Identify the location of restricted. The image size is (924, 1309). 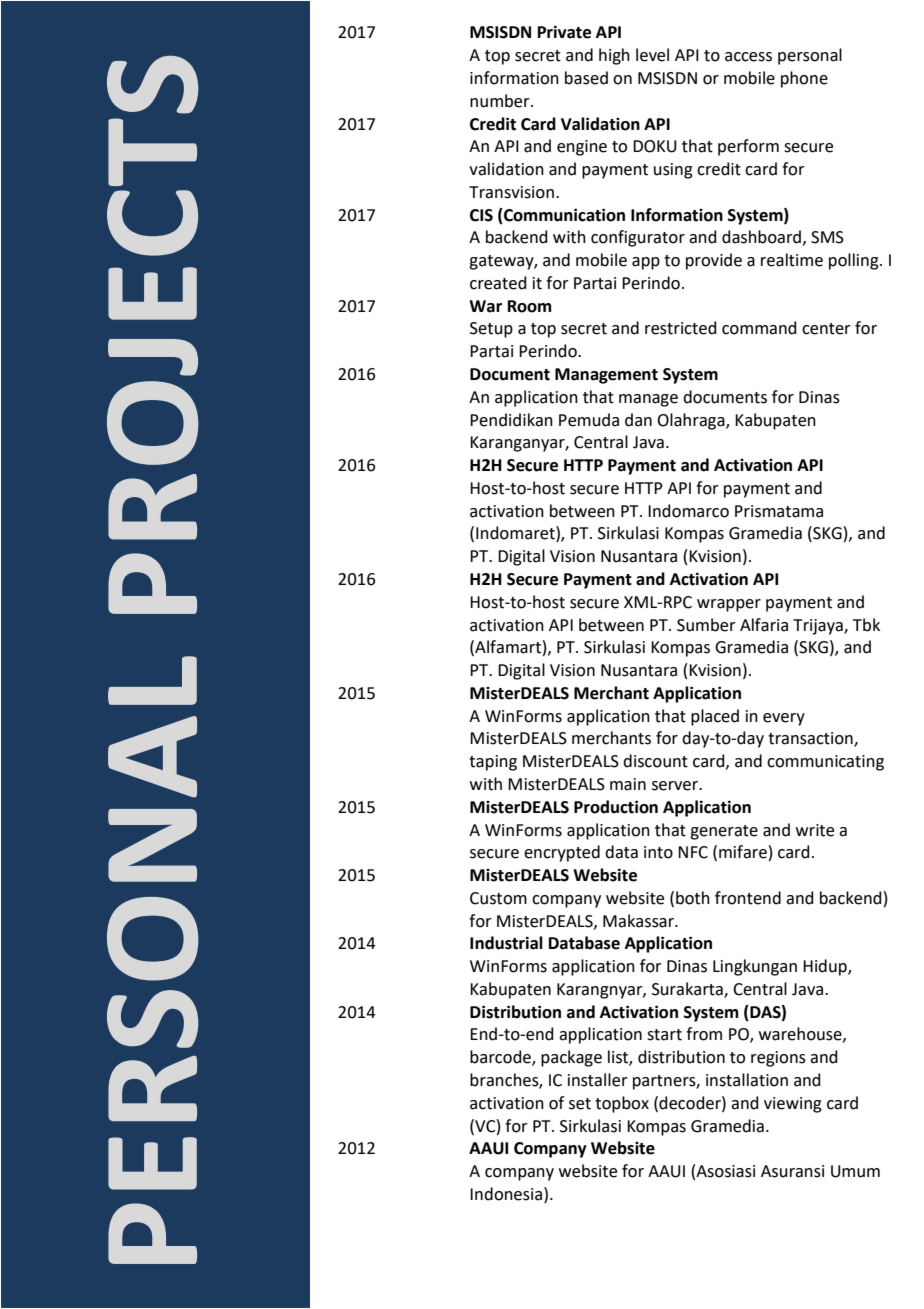
(681, 328).
